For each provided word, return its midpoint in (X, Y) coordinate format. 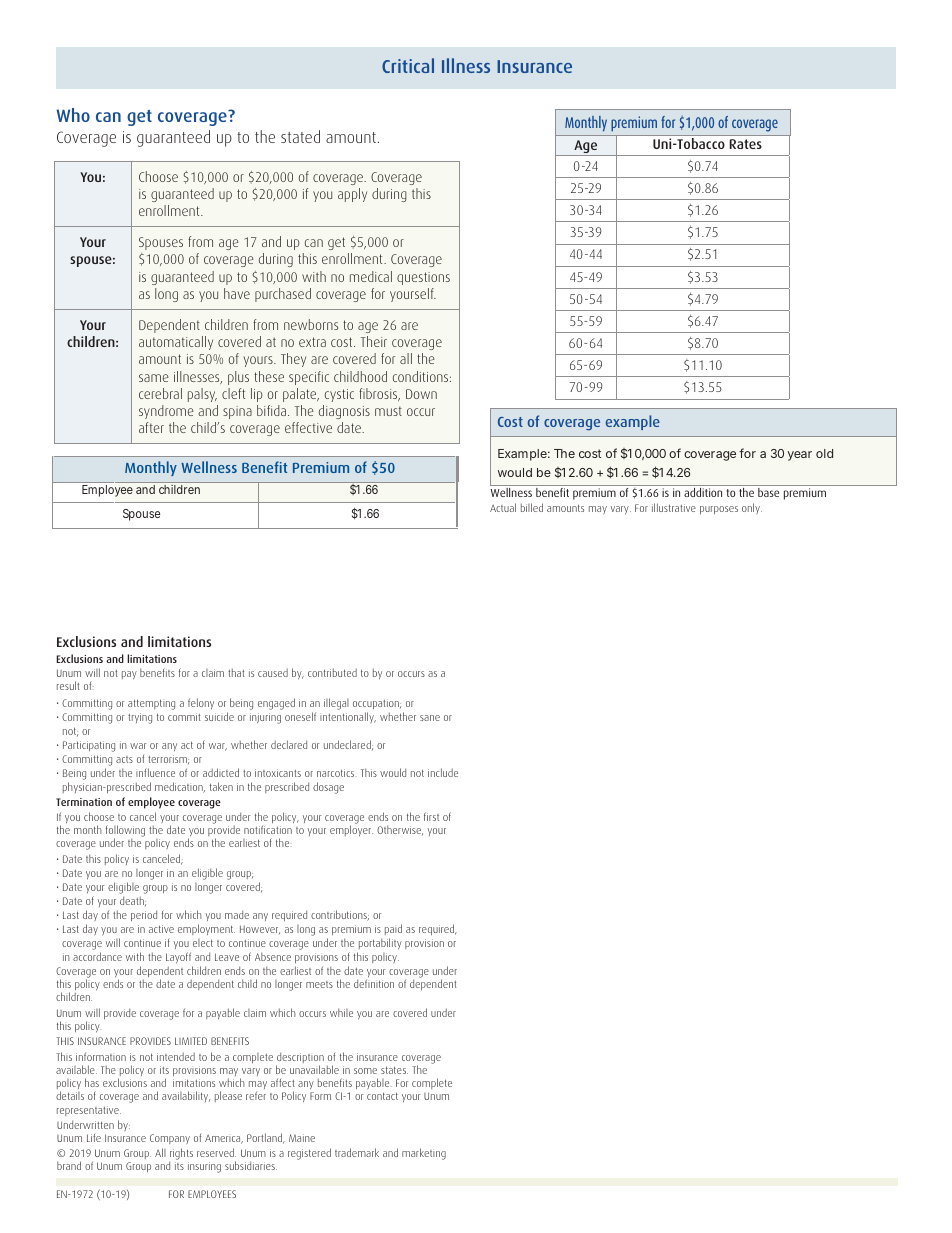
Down (421, 394)
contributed (332, 672)
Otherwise (400, 830)
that (236, 672)
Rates (745, 144)
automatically (176, 343)
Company (170, 1139)
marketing (424, 1154)
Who (73, 115)
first (431, 816)
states (394, 1070)
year (800, 456)
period (144, 915)
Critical (408, 65)
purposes (719, 510)
